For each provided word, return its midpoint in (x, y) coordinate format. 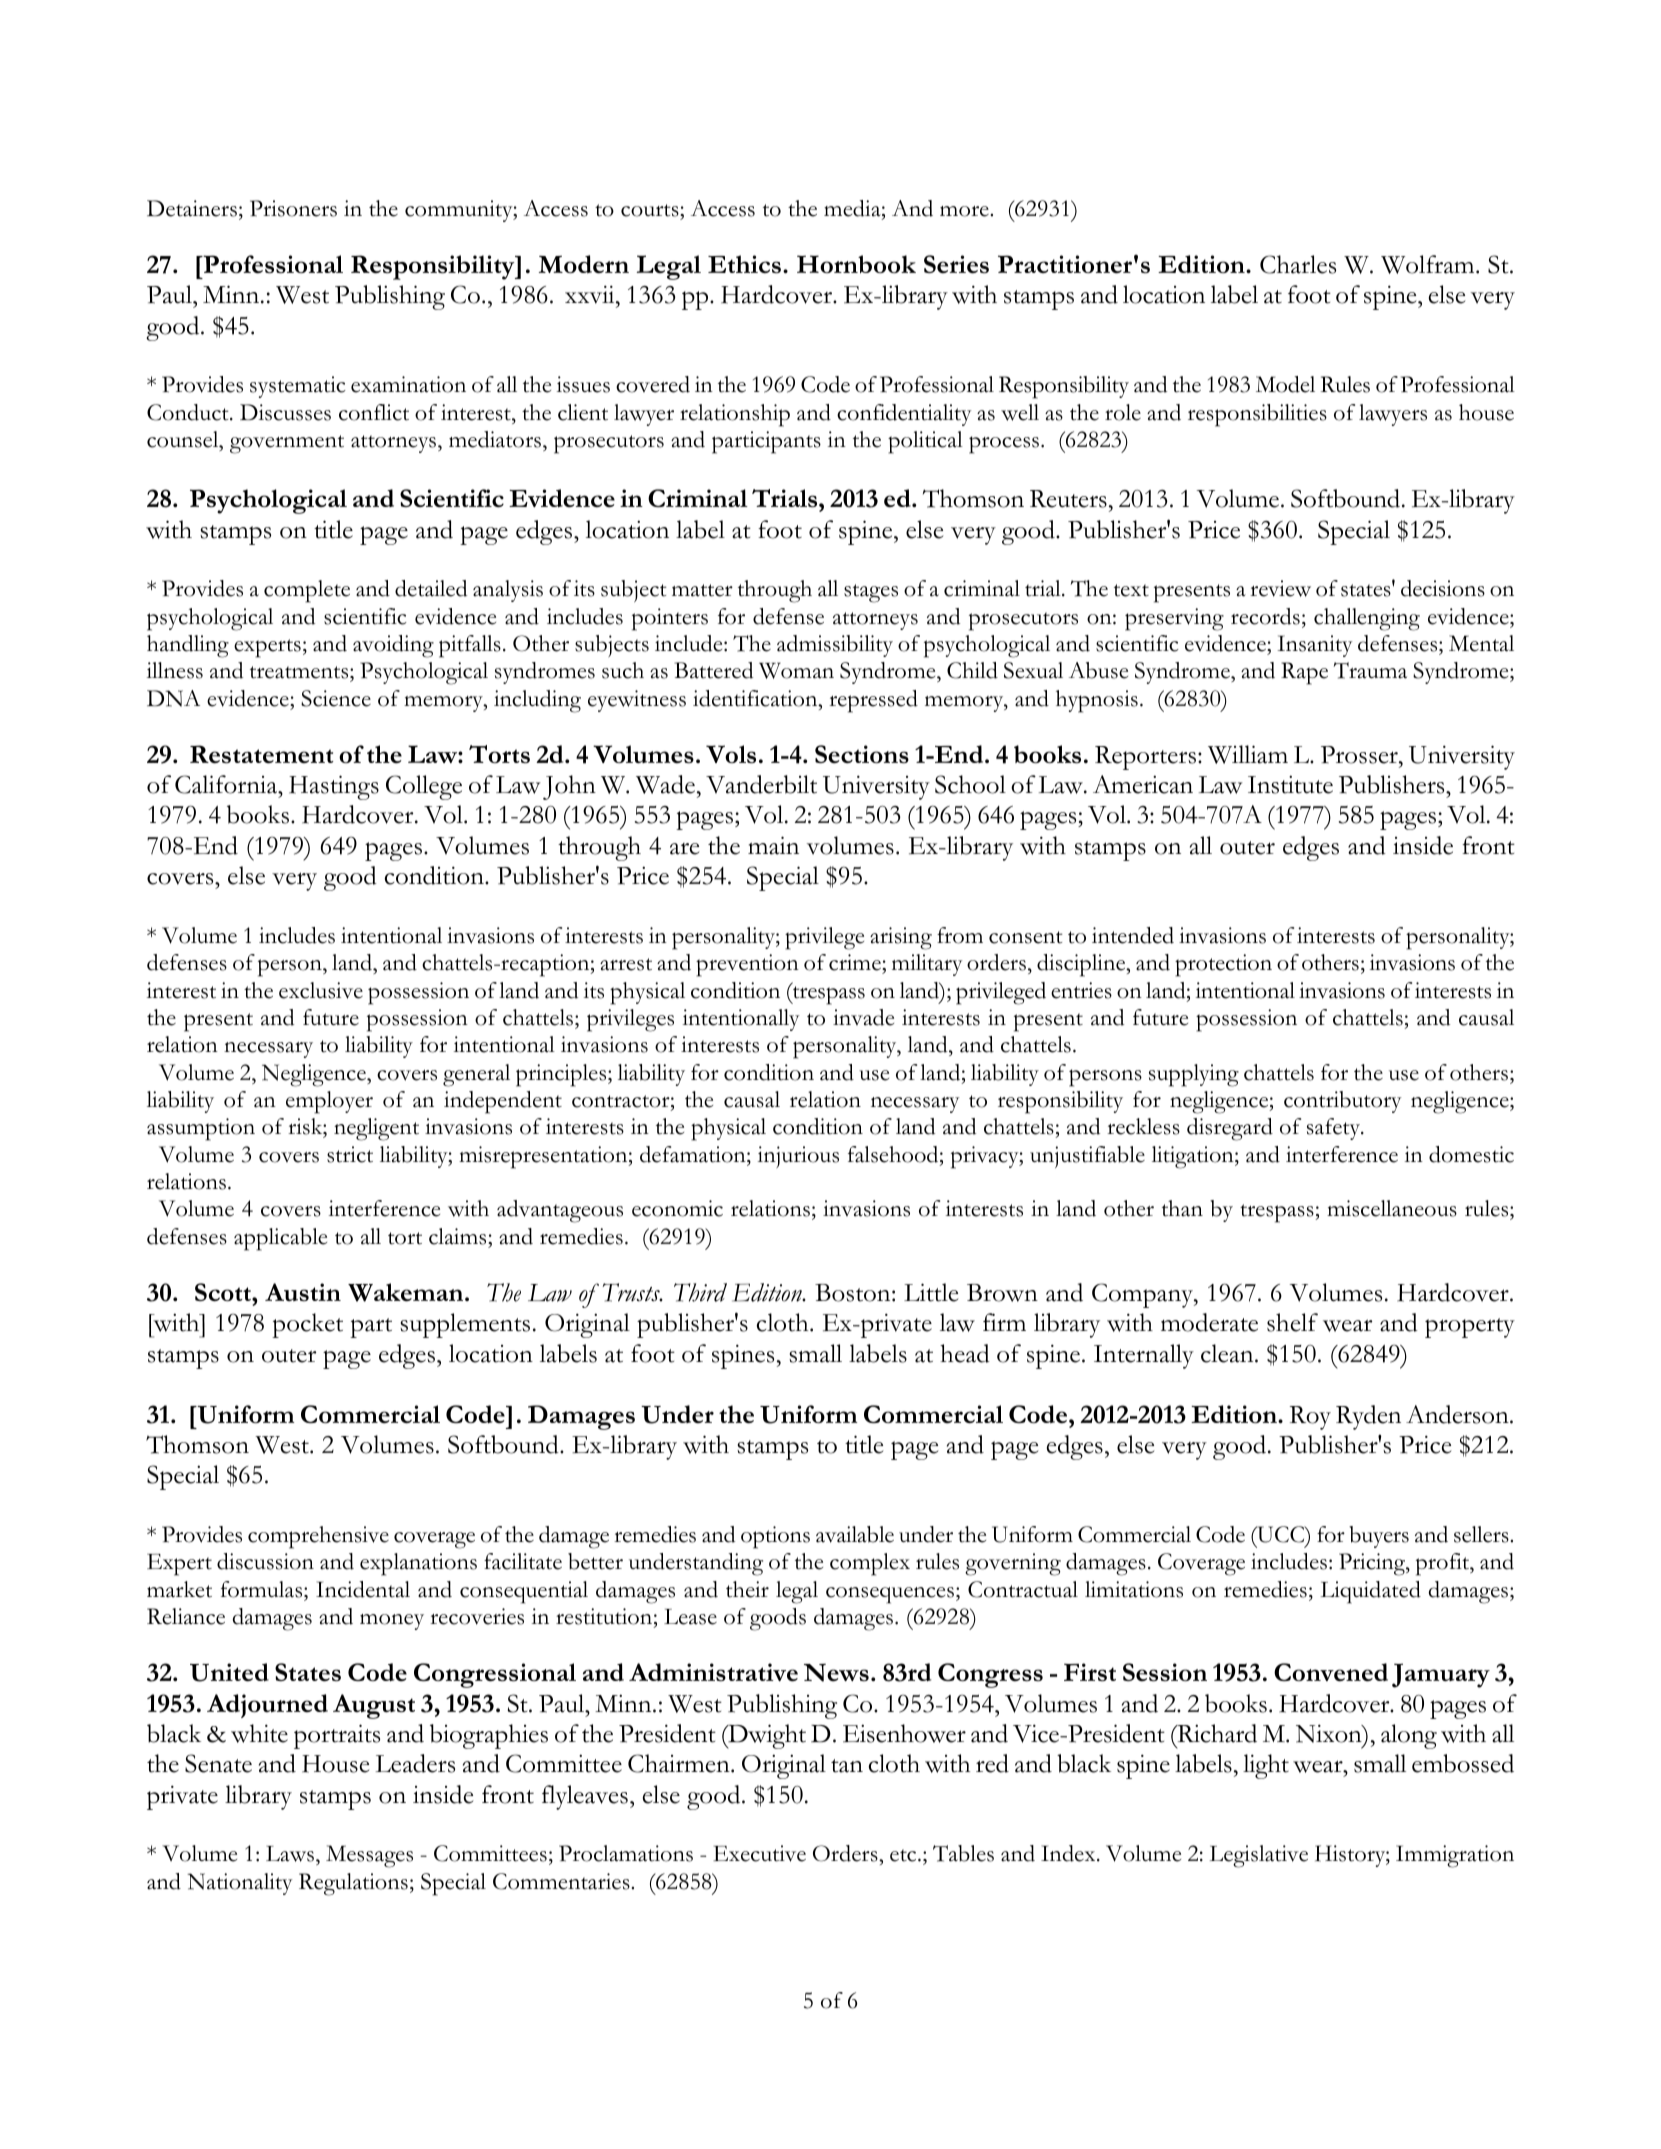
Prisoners (293, 208)
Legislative (1259, 1856)
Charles (1298, 264)
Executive (759, 1853)
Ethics (744, 264)
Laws (291, 1855)
